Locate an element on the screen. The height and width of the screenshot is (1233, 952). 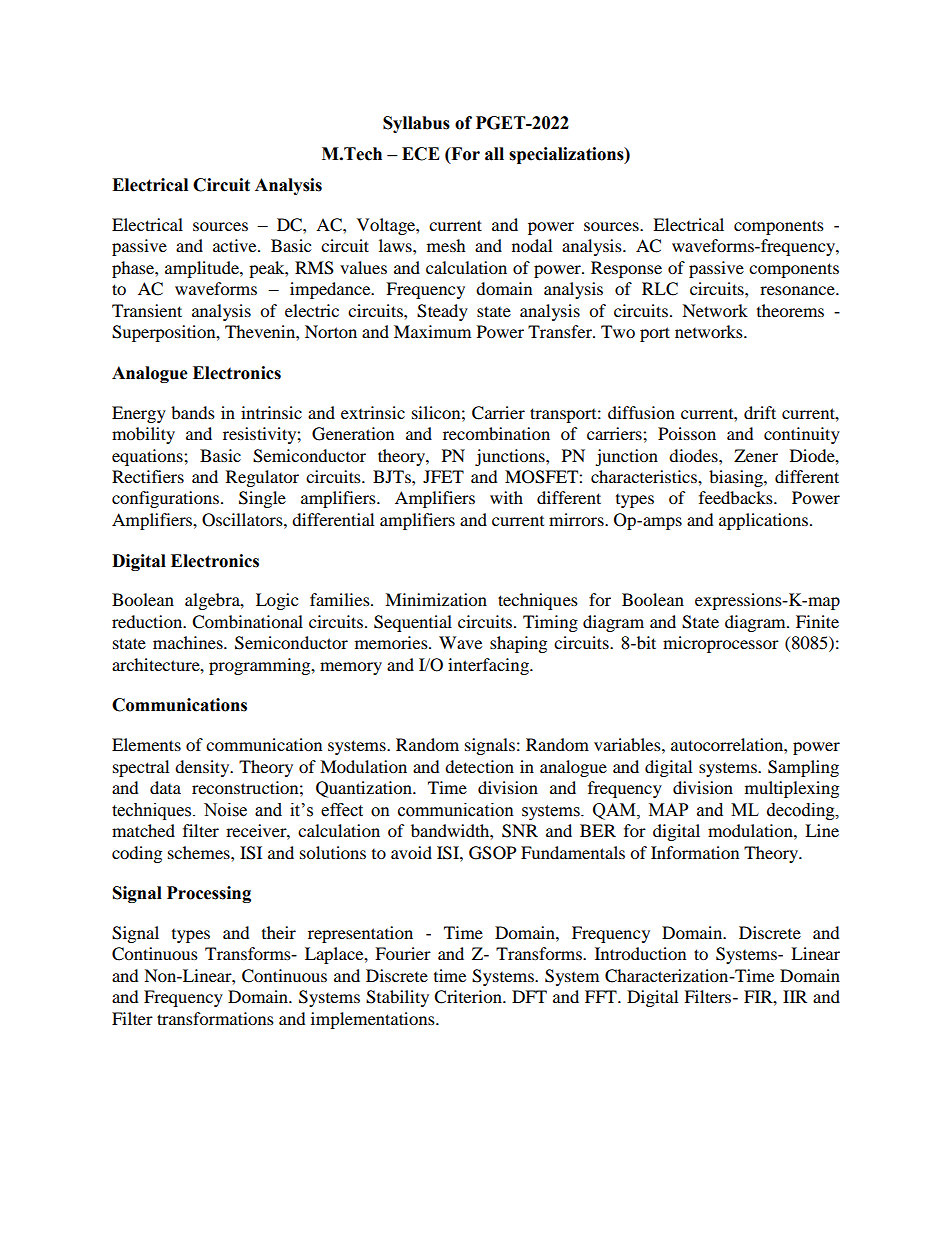
transformations is located at coordinates (215, 1018).
